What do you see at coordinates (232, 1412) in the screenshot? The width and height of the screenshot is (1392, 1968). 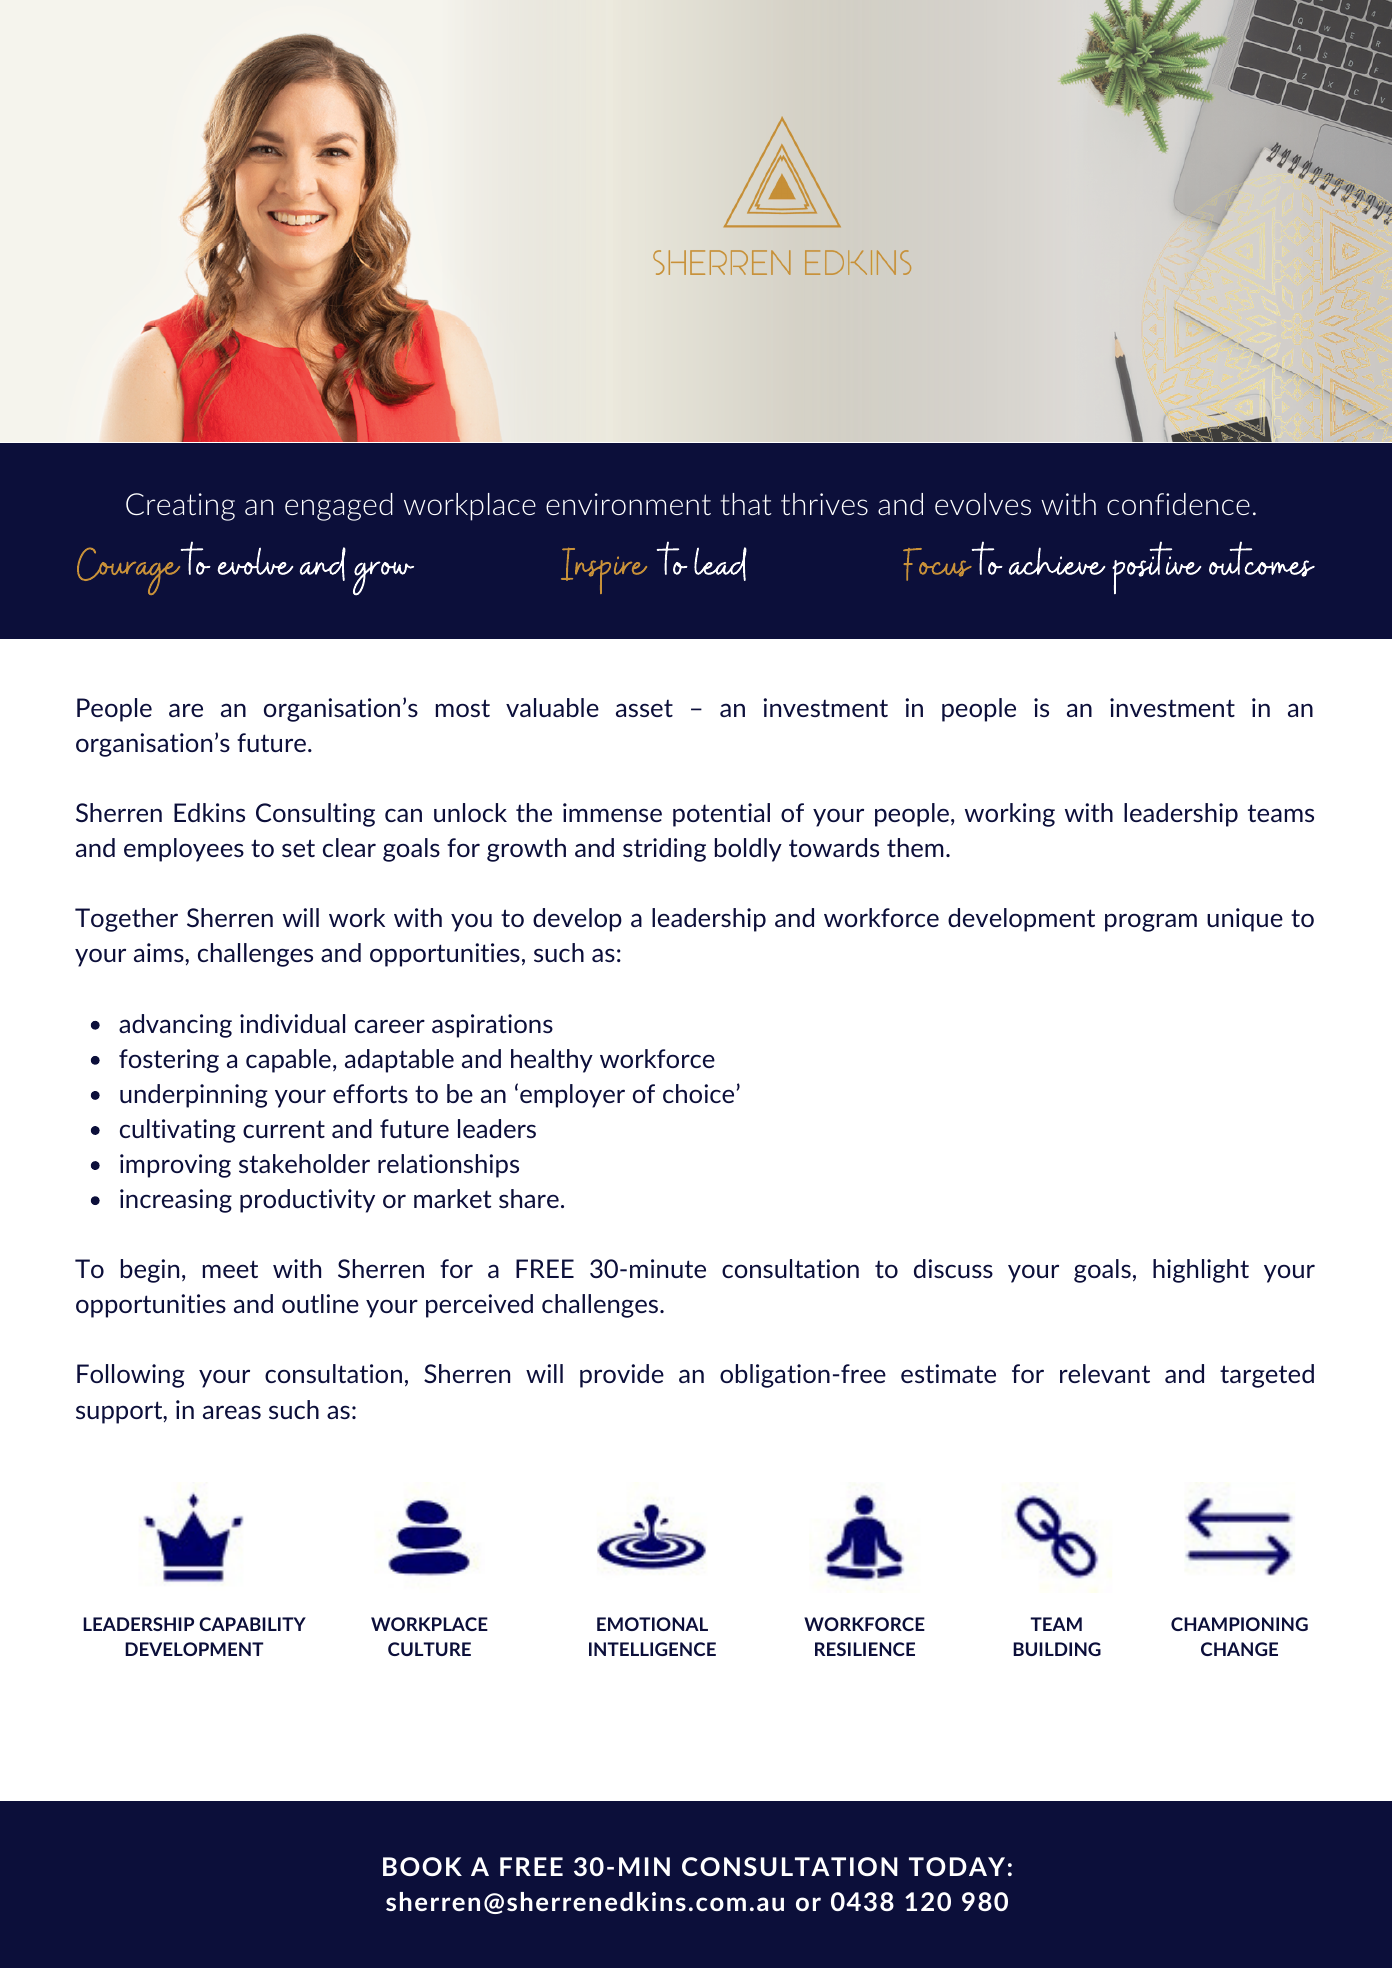 I see `areas` at bounding box center [232, 1412].
